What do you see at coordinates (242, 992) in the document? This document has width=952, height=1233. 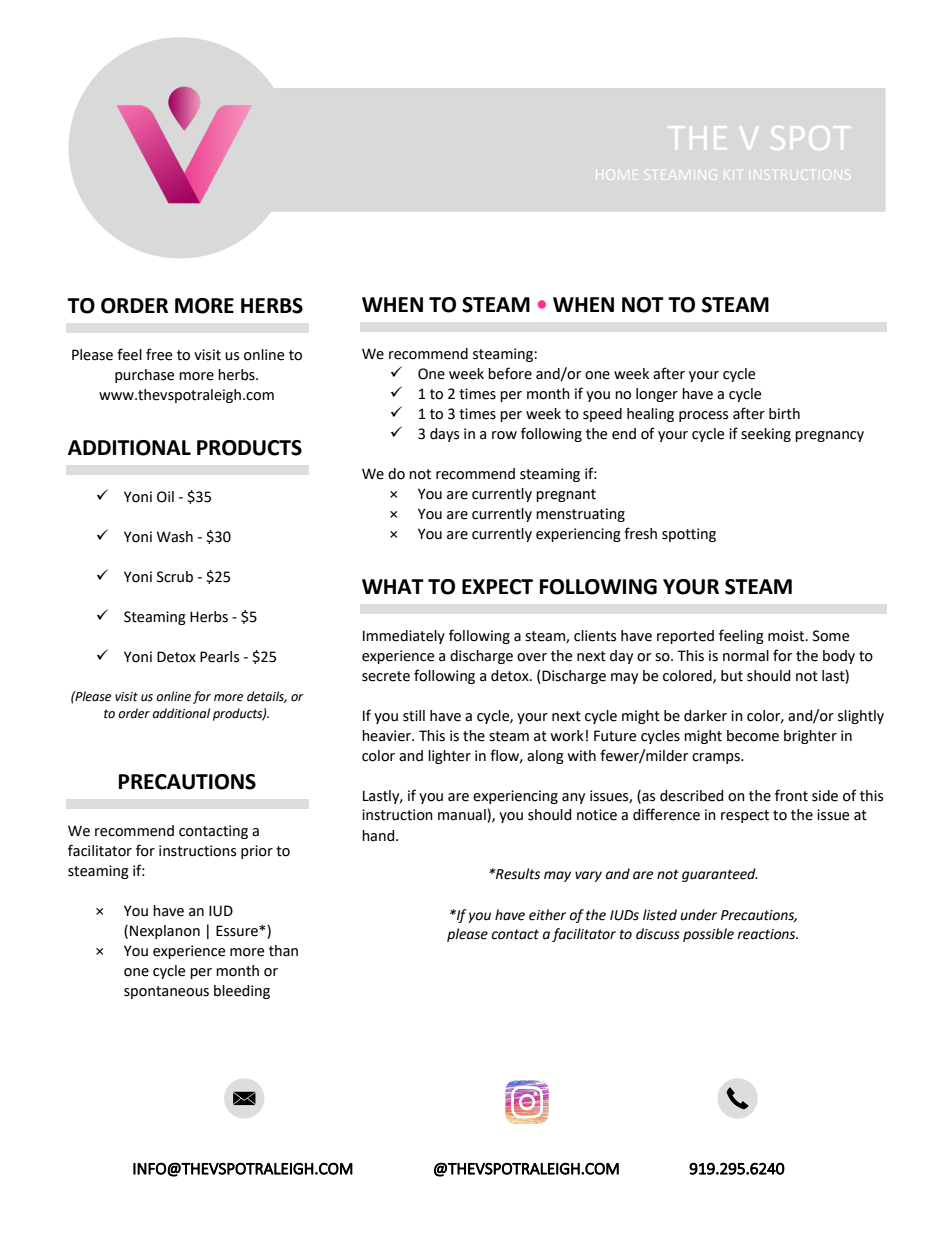 I see `bleeding` at bounding box center [242, 992].
